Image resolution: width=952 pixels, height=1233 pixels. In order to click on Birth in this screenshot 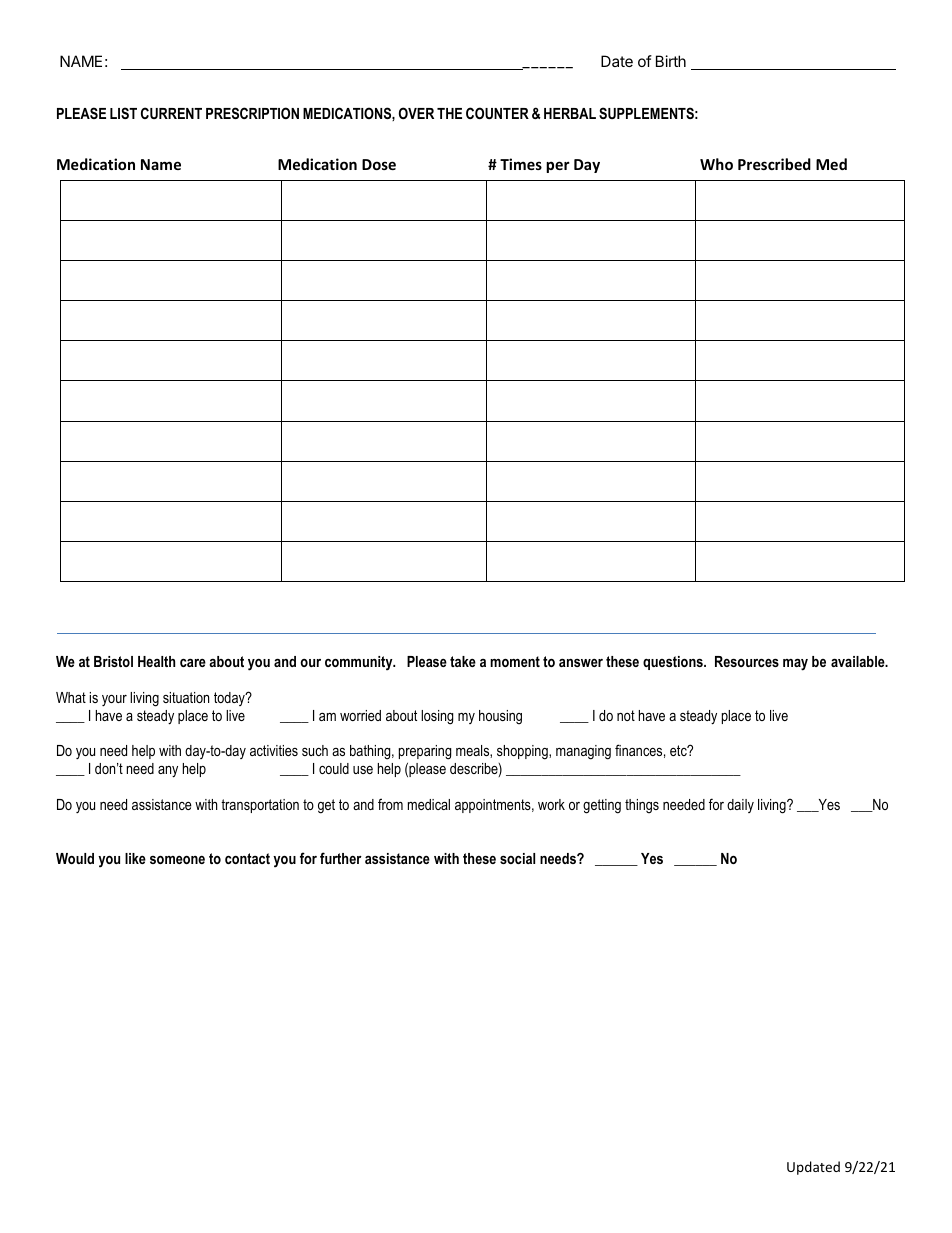, I will do `click(671, 61)`.
